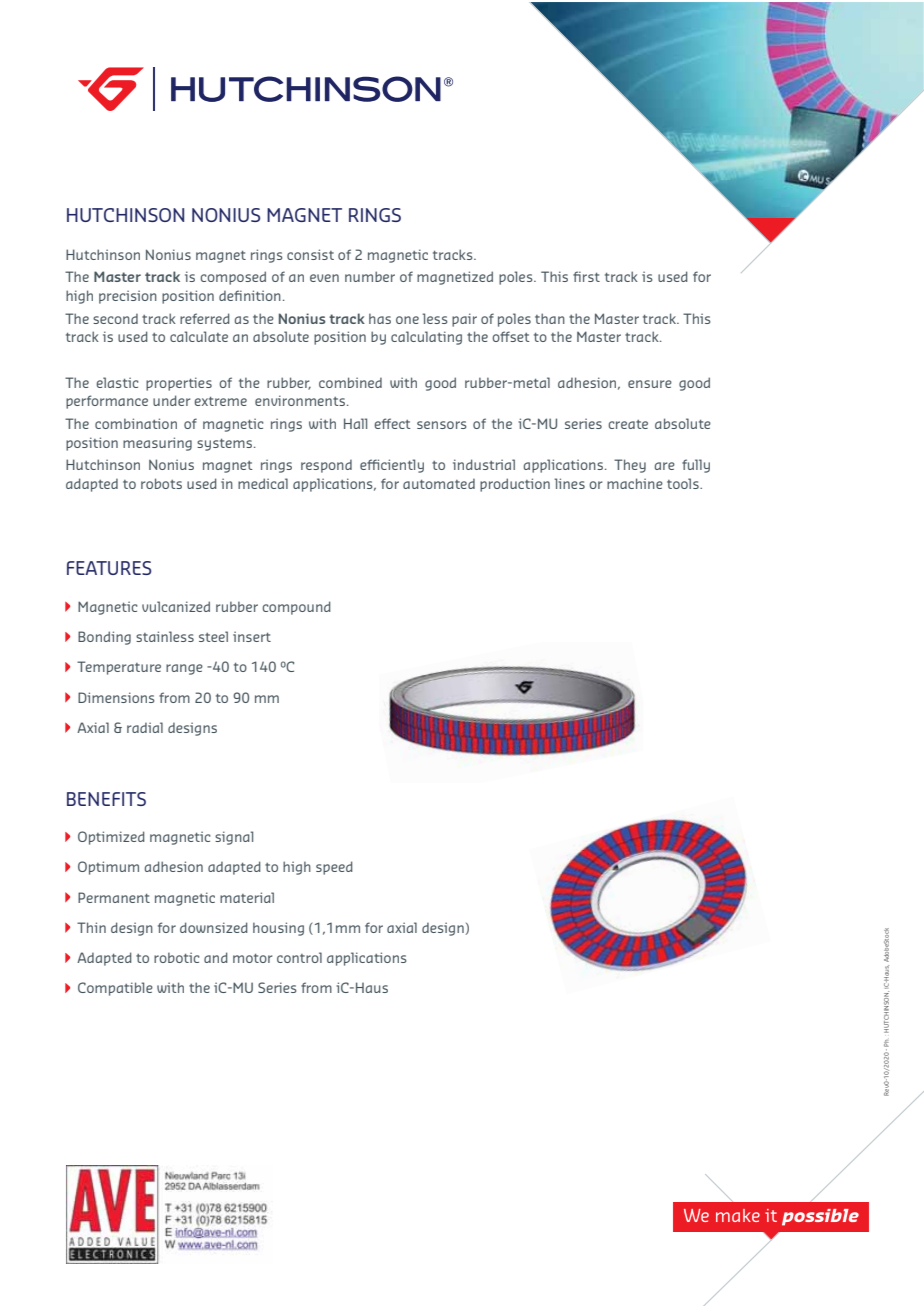 The width and height of the page is (924, 1308). I want to click on precision, so click(128, 297).
